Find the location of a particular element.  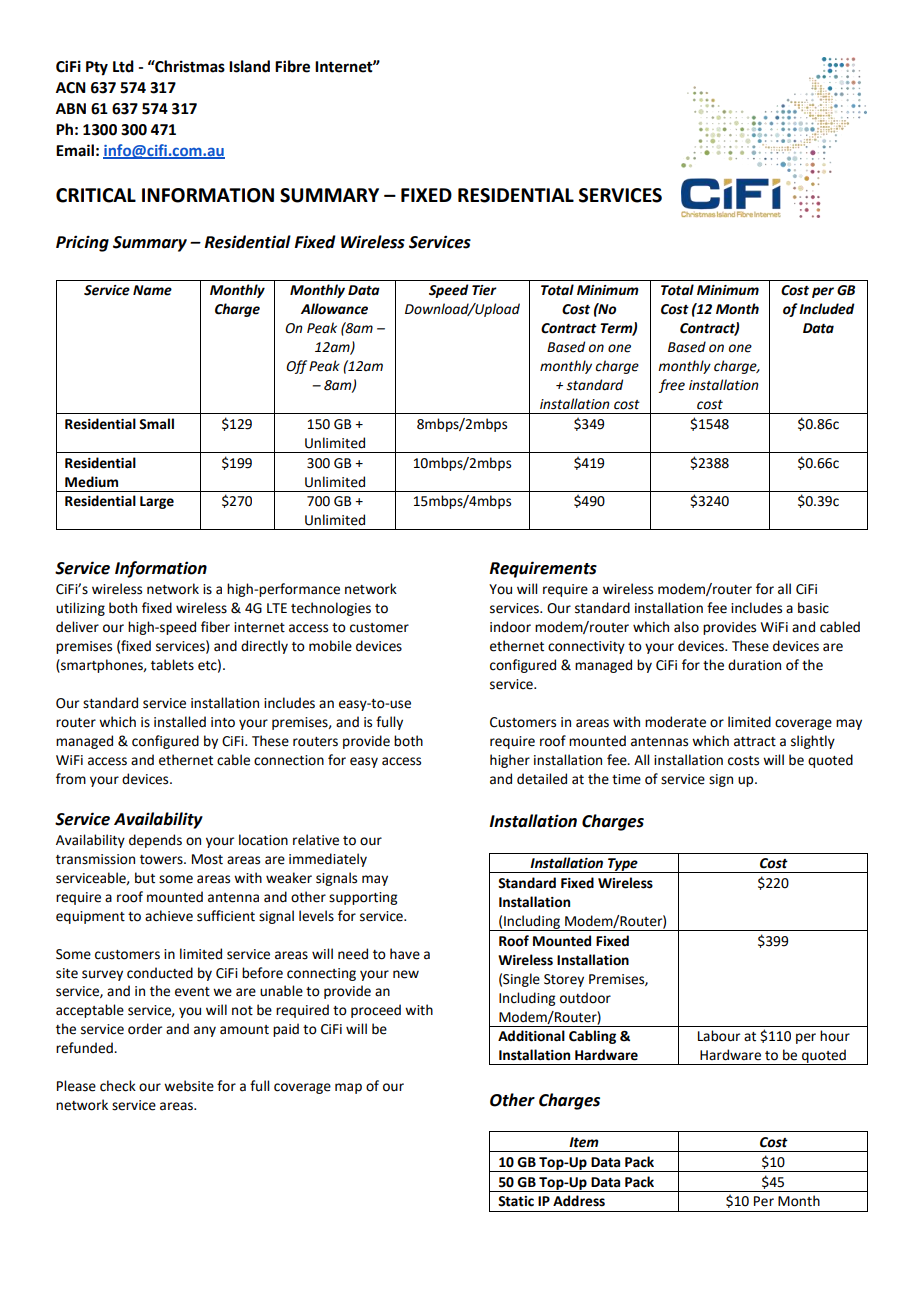

fiber is located at coordinates (215, 627).
